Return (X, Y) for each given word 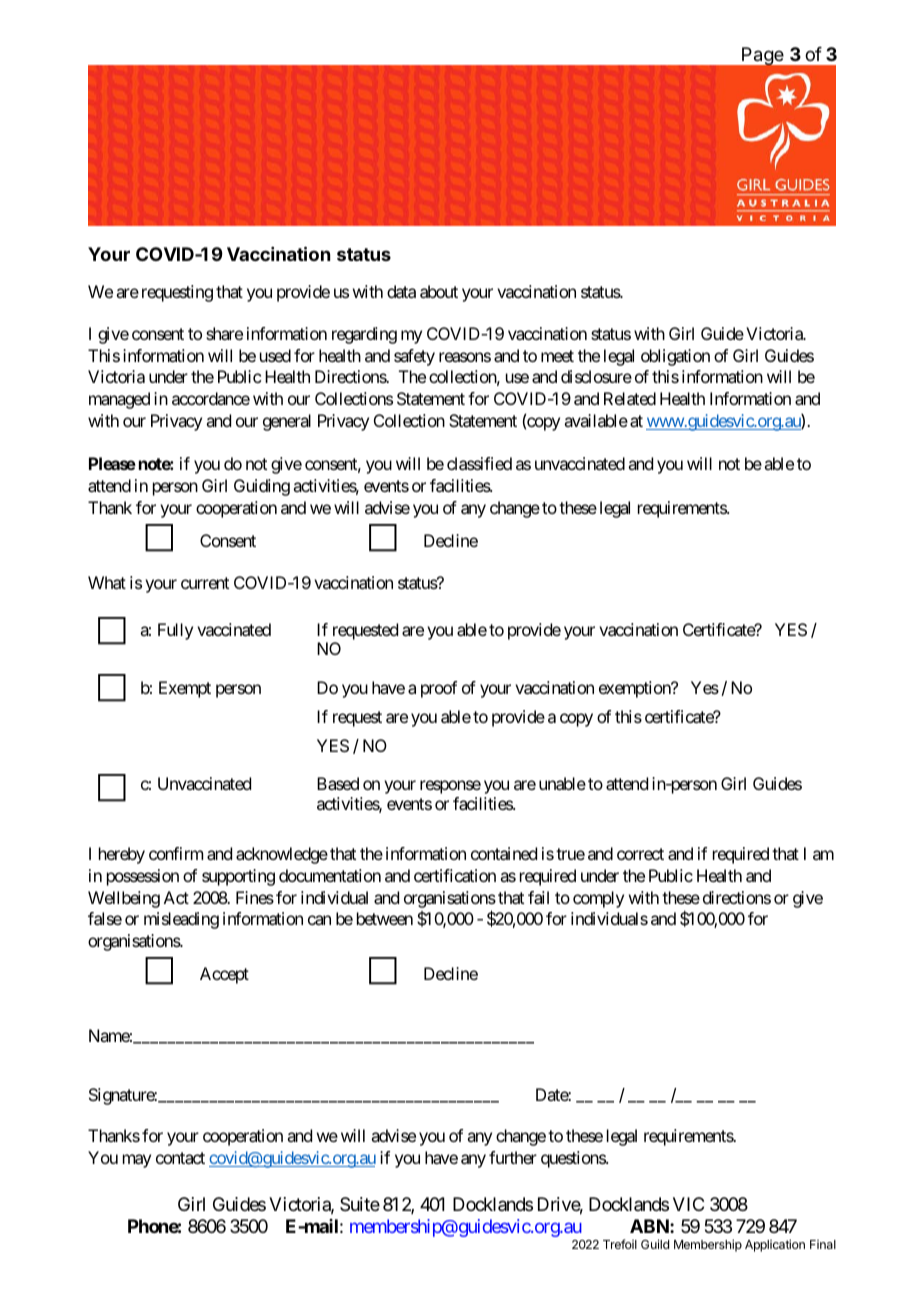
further (513, 1157)
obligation (675, 357)
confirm (176, 853)
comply (598, 899)
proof (439, 689)
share (224, 333)
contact (180, 1158)
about (439, 291)
